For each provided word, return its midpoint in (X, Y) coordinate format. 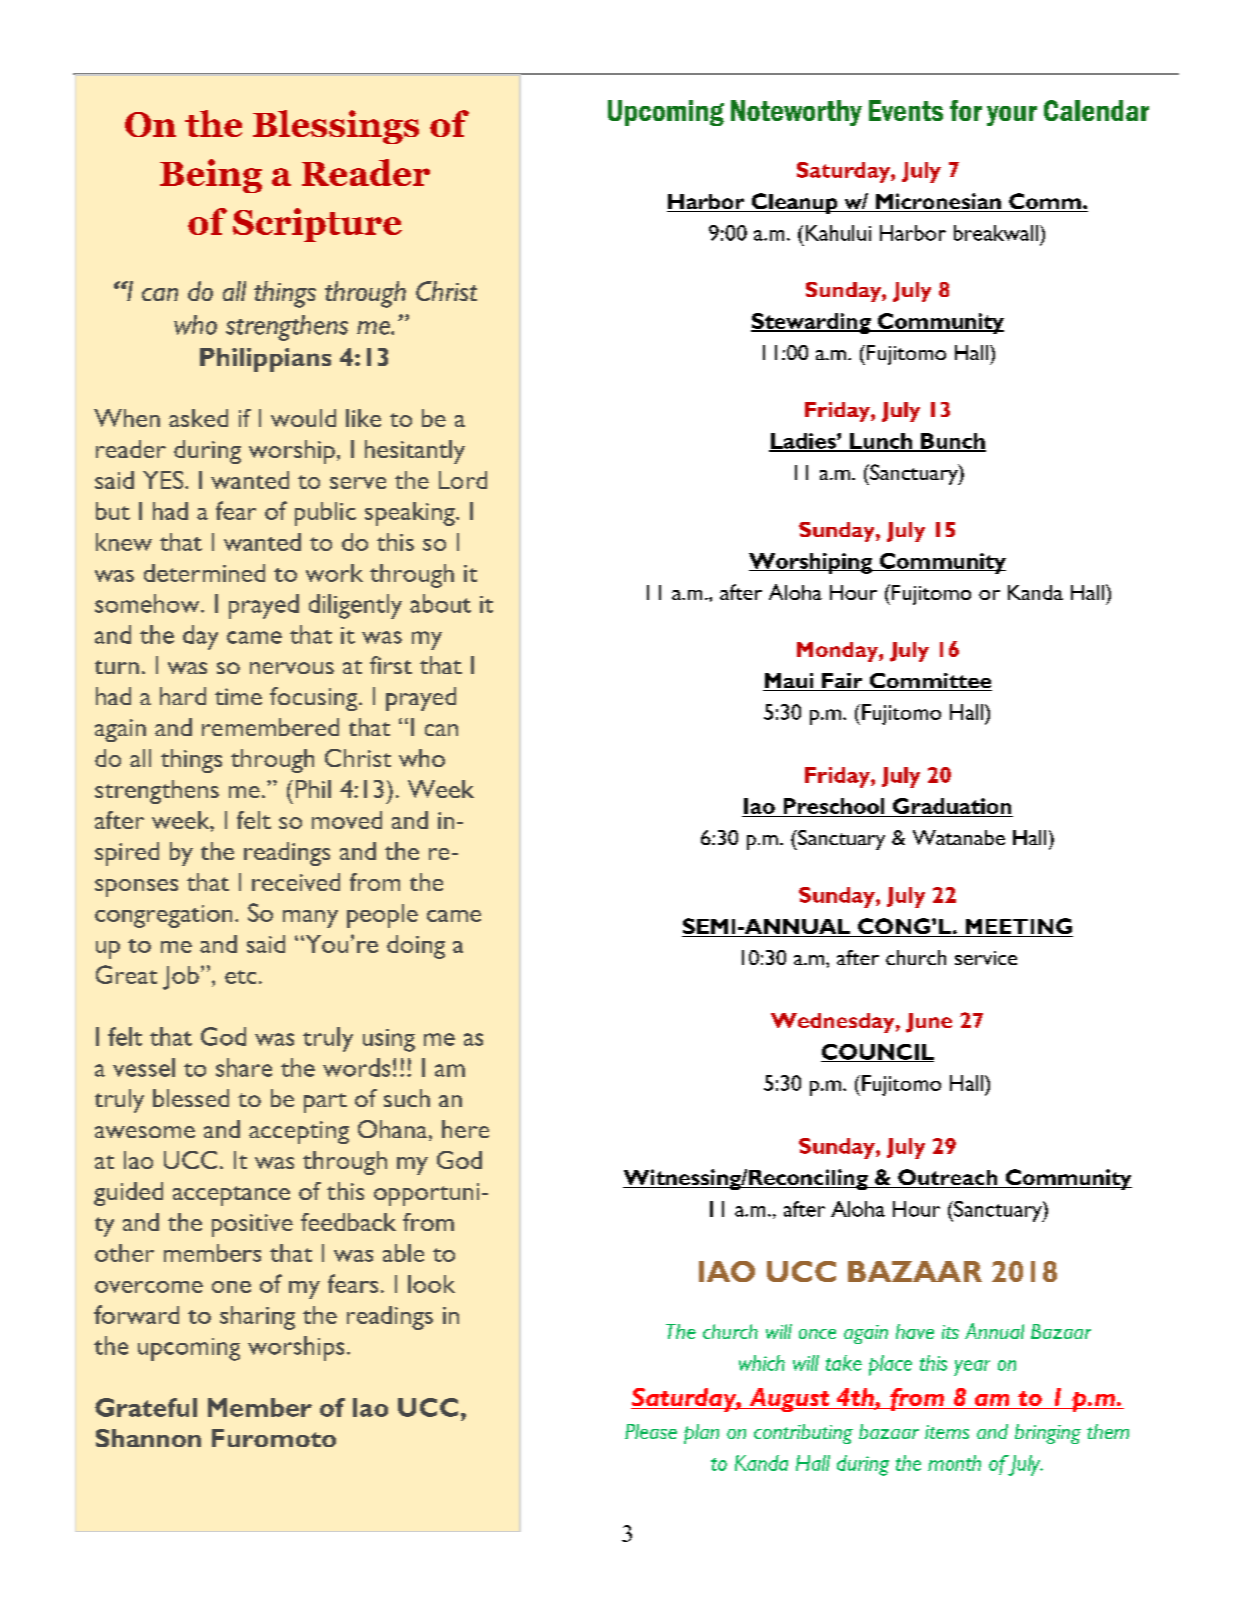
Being (211, 176)
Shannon (148, 1438)
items (947, 1432)
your (1012, 116)
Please (651, 1431)
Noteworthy (796, 113)
